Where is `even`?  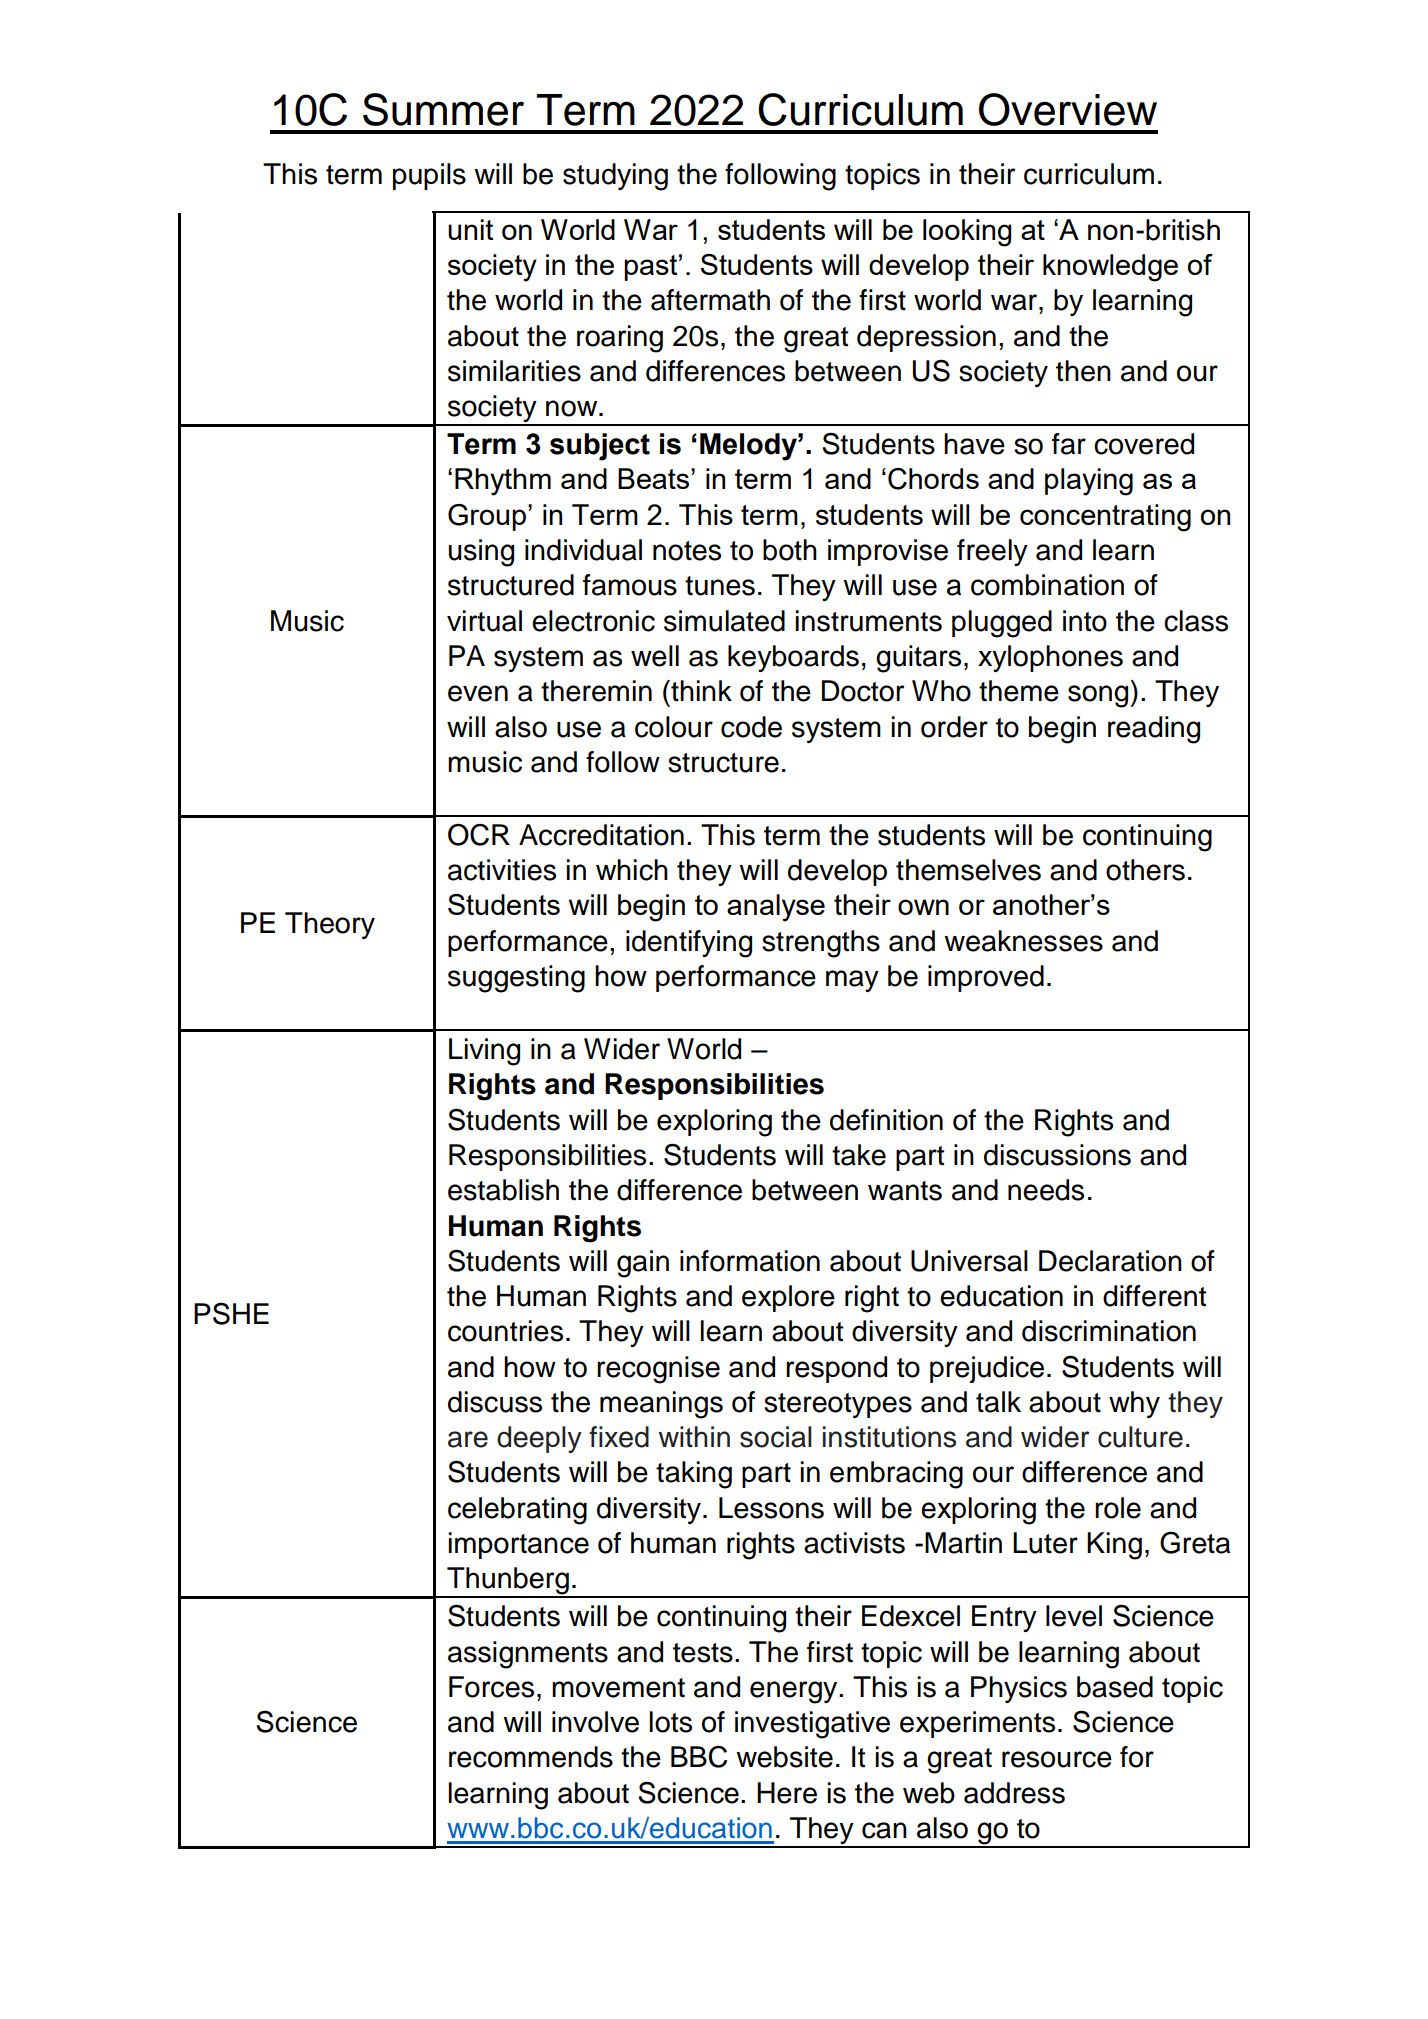 even is located at coordinates (478, 693).
